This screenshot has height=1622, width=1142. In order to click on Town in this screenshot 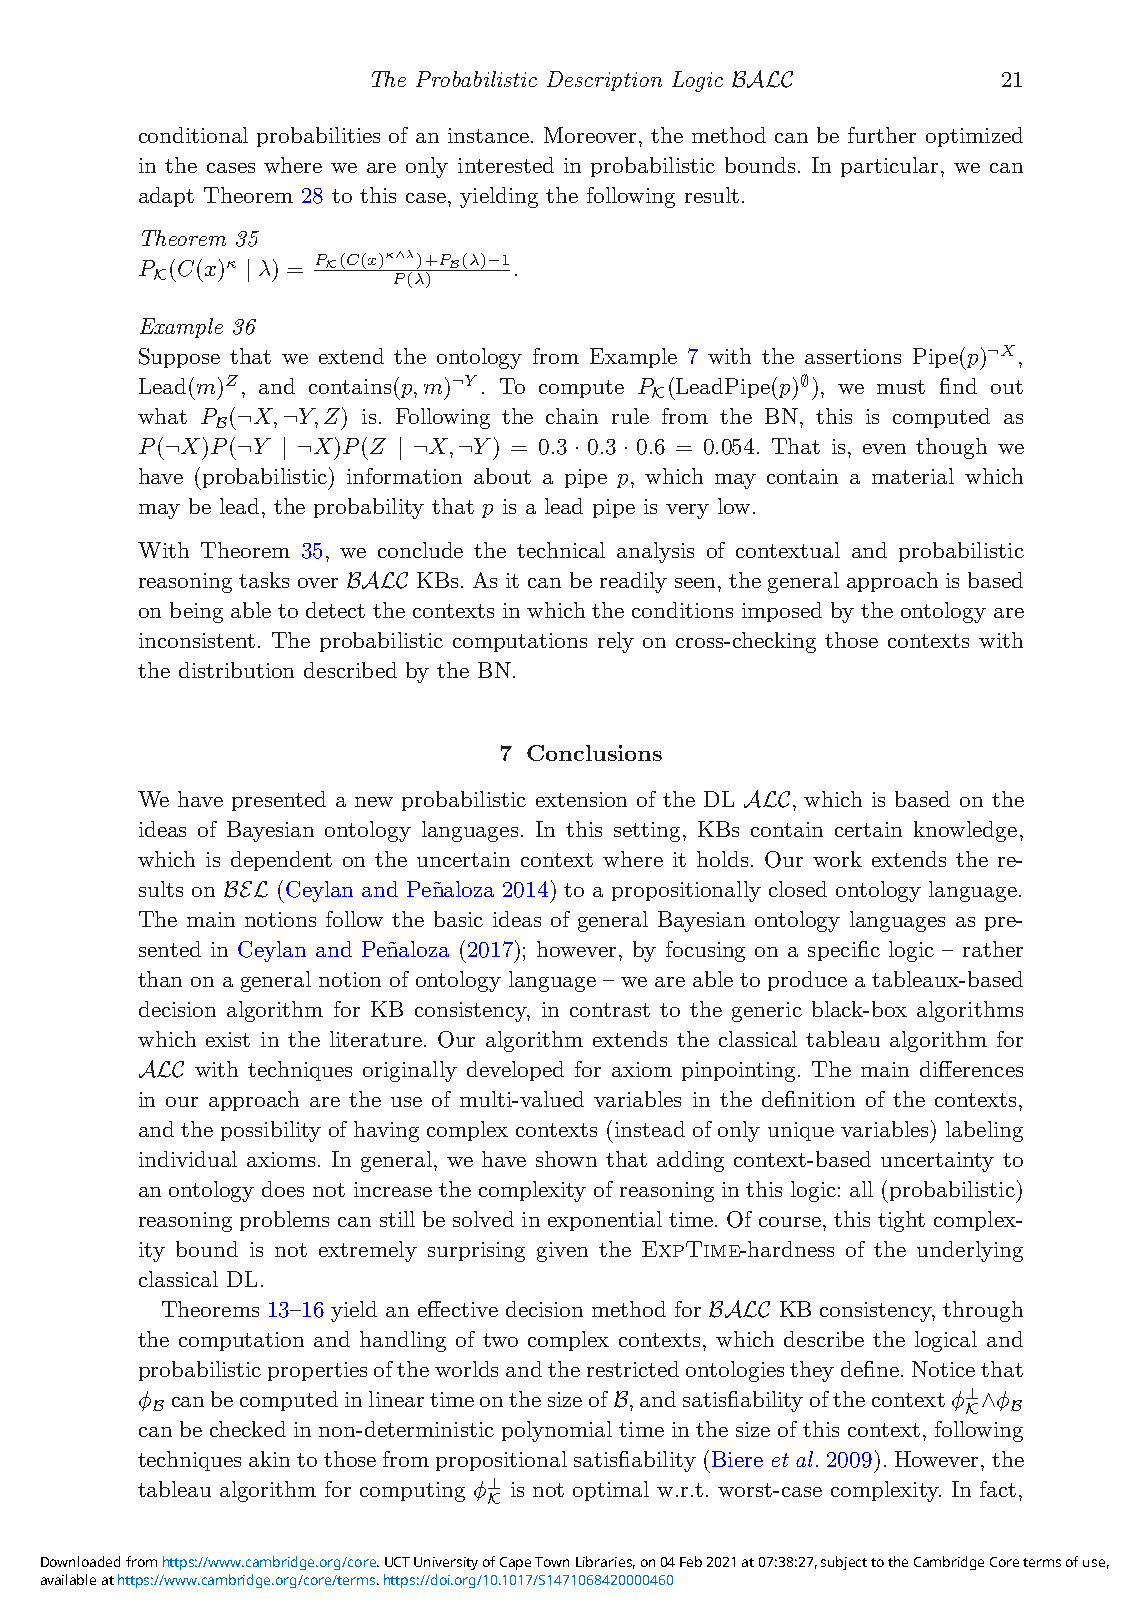, I will do `click(552, 1562)`.
